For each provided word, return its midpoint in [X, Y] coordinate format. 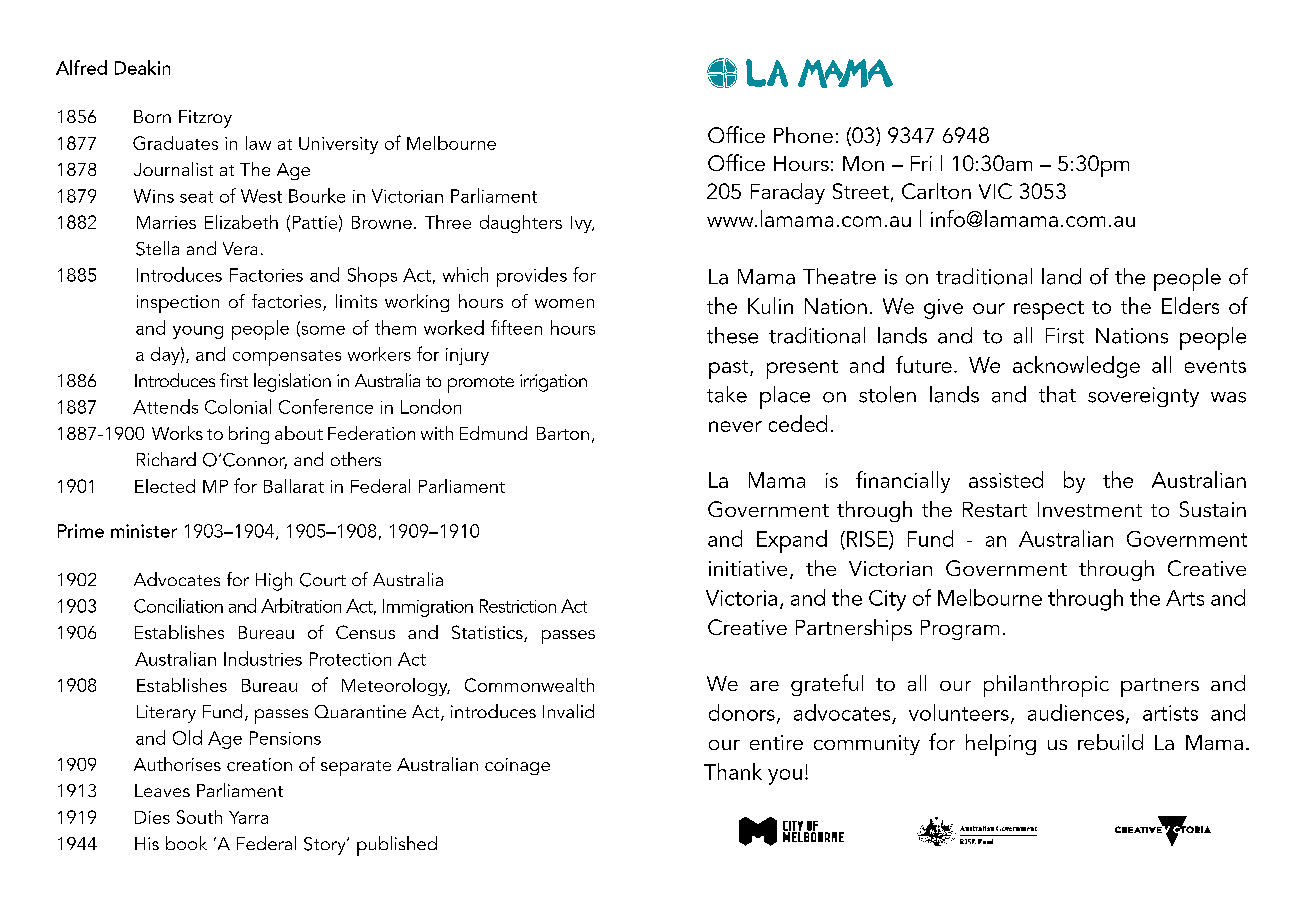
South [199, 817]
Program [960, 630]
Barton [563, 433]
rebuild [1110, 742]
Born [152, 116]
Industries [263, 658]
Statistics [488, 633]
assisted [1006, 479]
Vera [240, 248]
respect [1049, 310]
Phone [803, 135]
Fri [921, 163]
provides [532, 277]
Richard [166, 459]
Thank [733, 771]
